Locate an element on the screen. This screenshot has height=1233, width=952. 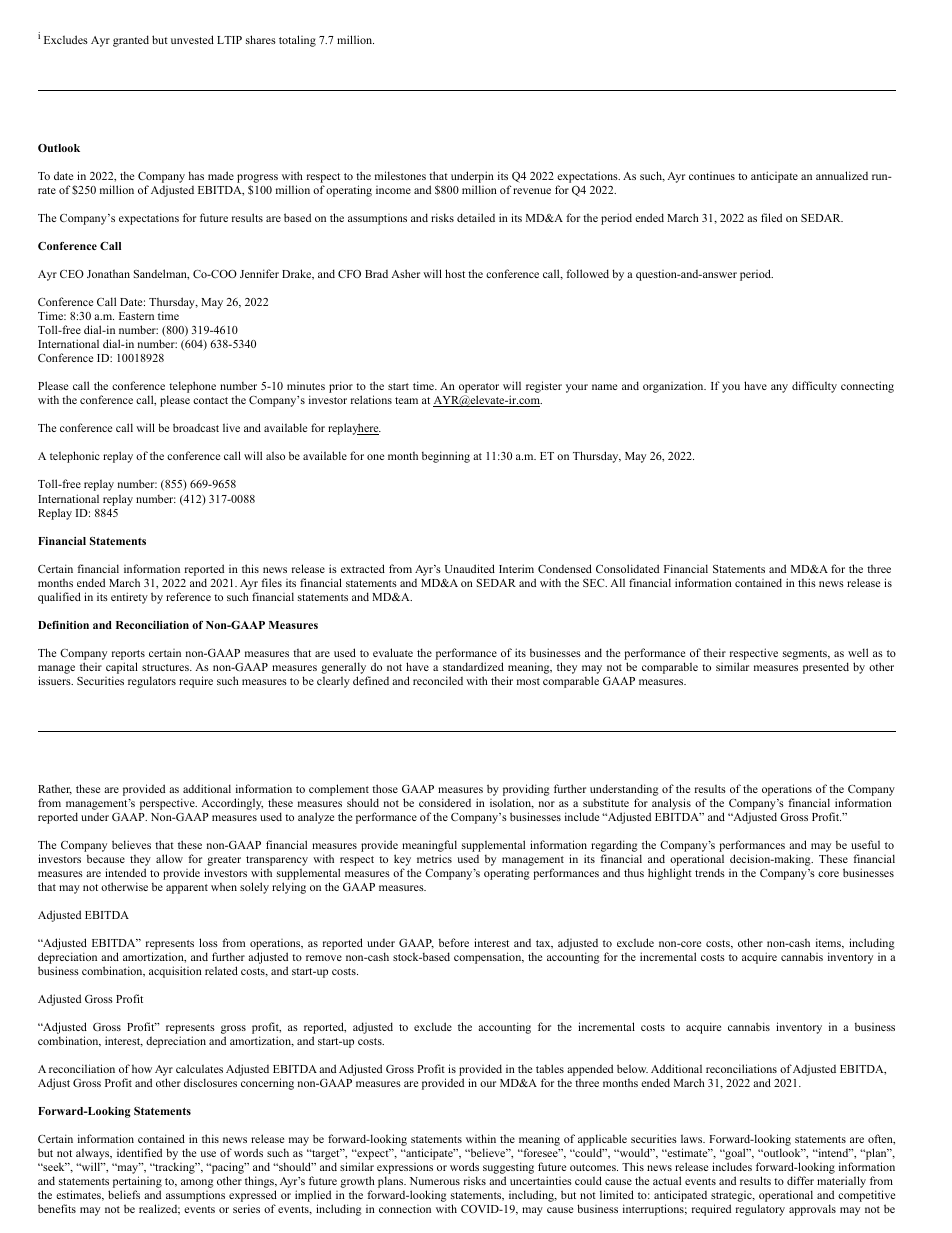
Eastern is located at coordinates (136, 316).
